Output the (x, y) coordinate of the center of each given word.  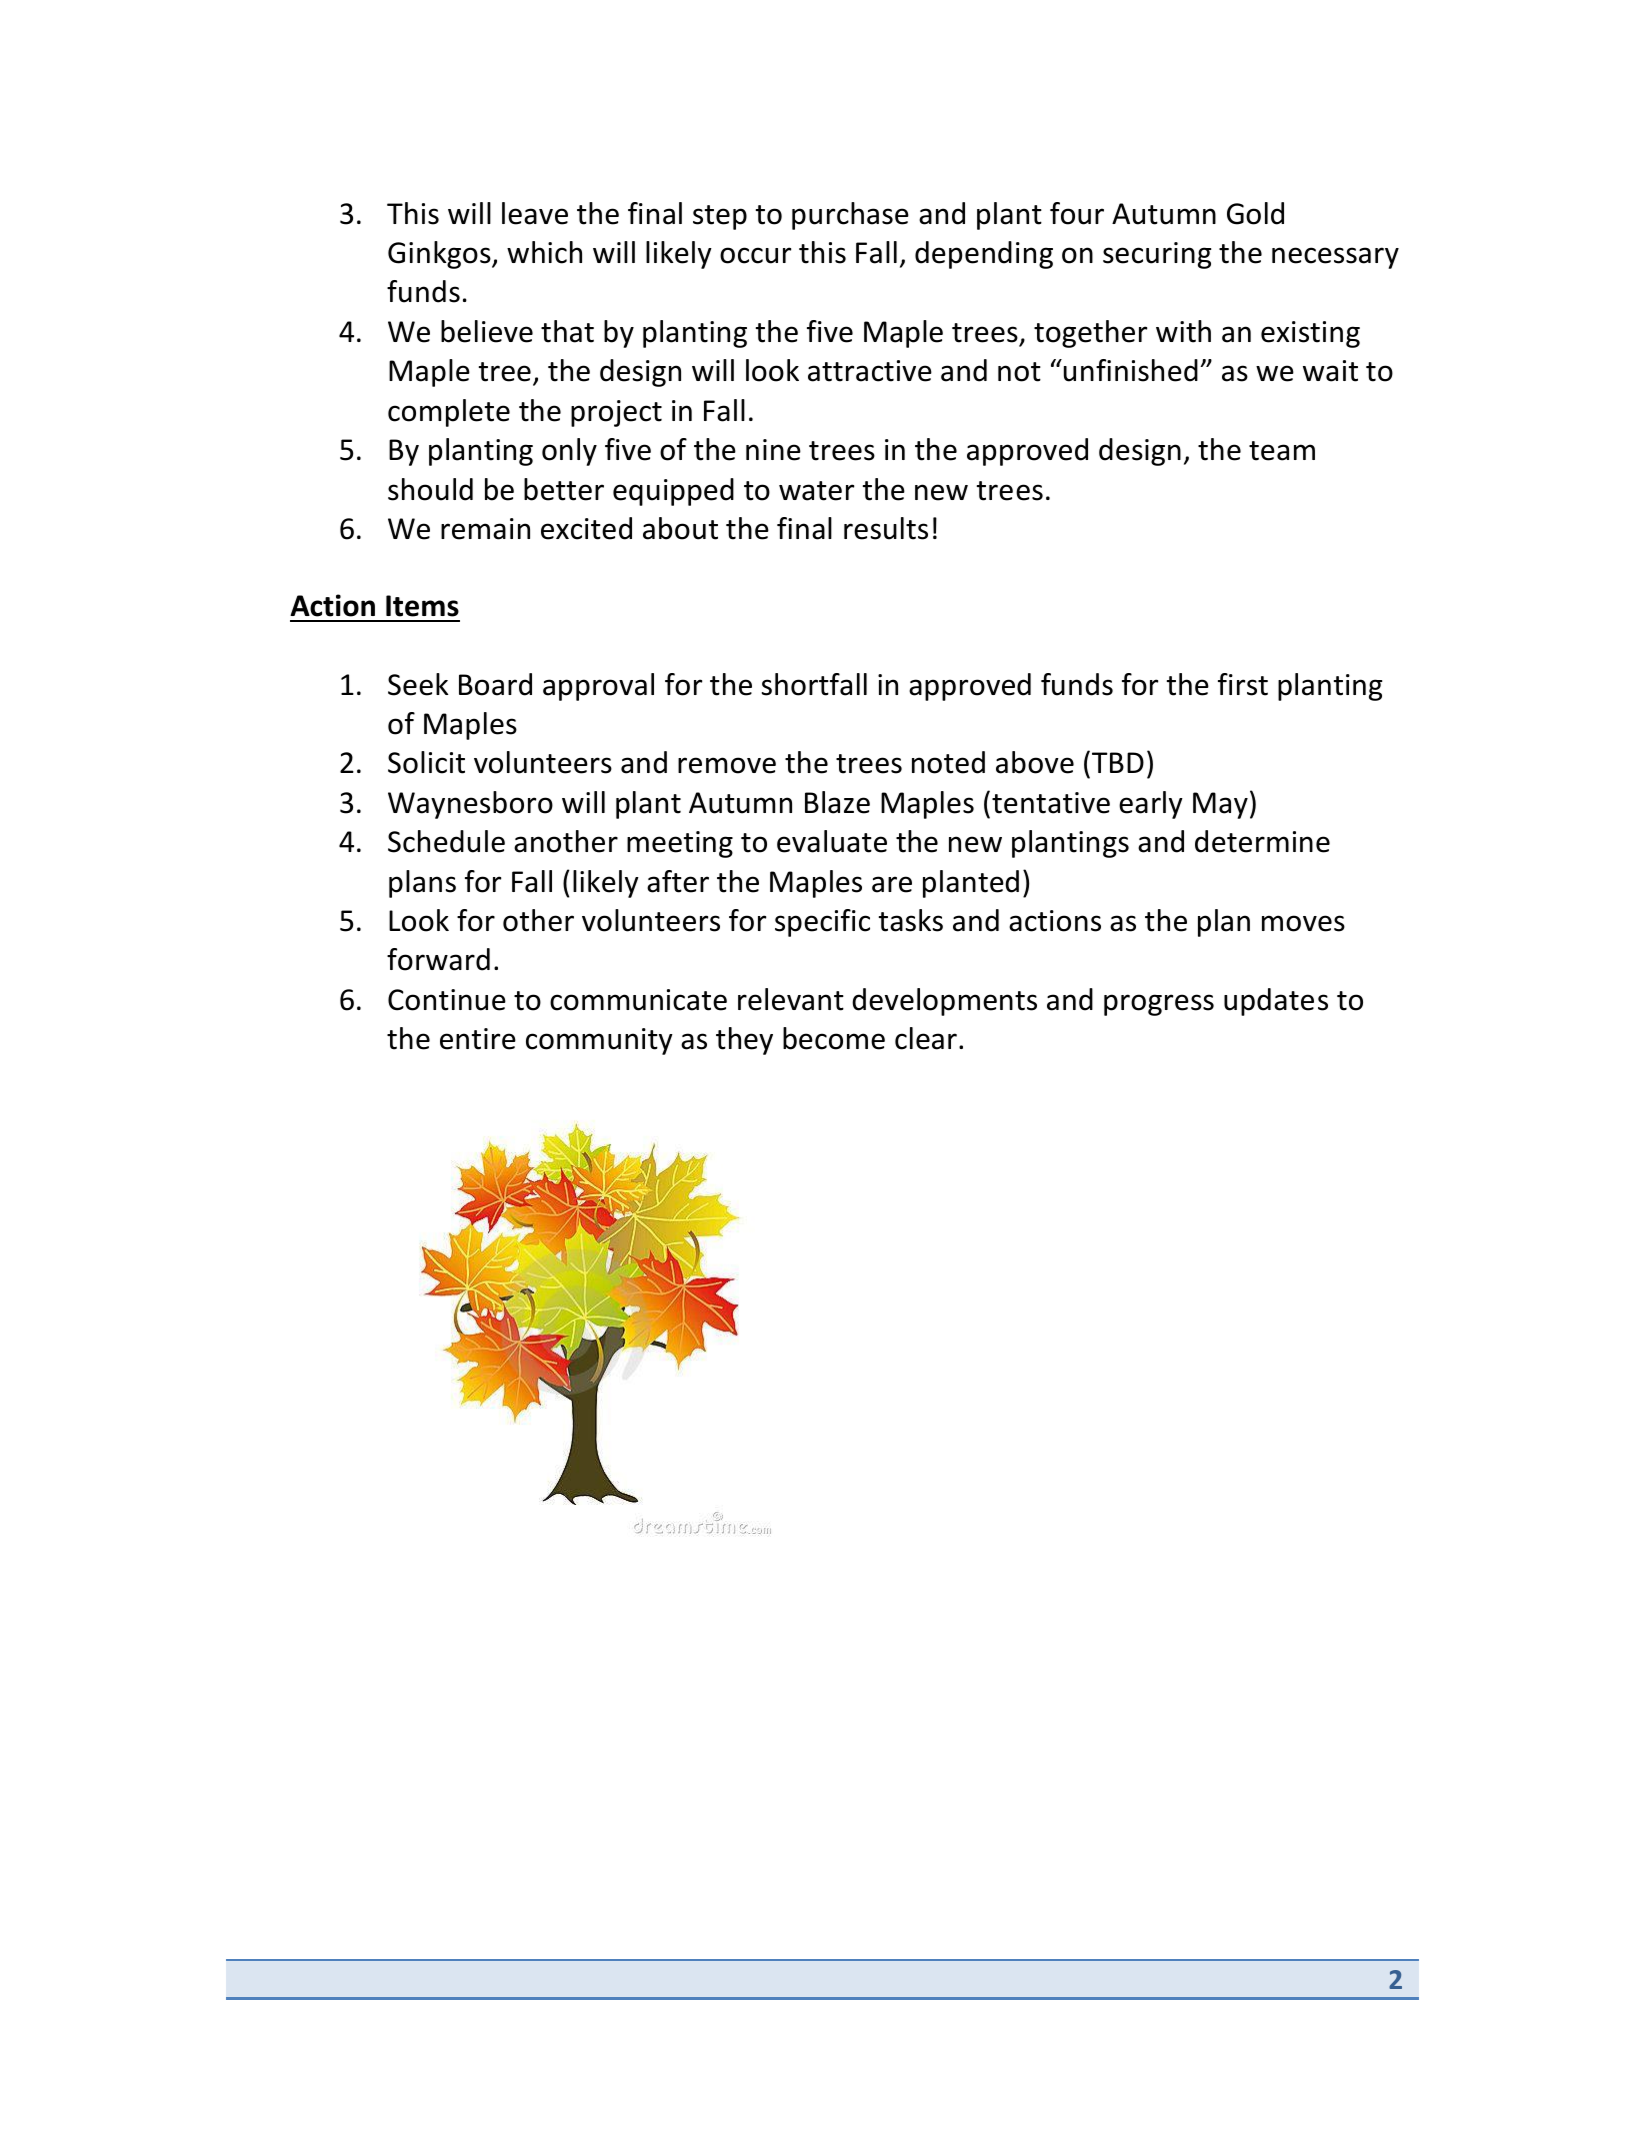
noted (948, 762)
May (1220, 805)
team (1282, 451)
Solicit (426, 762)
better (564, 489)
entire (478, 1039)
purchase (850, 216)
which (544, 252)
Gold (1255, 213)
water (816, 491)
